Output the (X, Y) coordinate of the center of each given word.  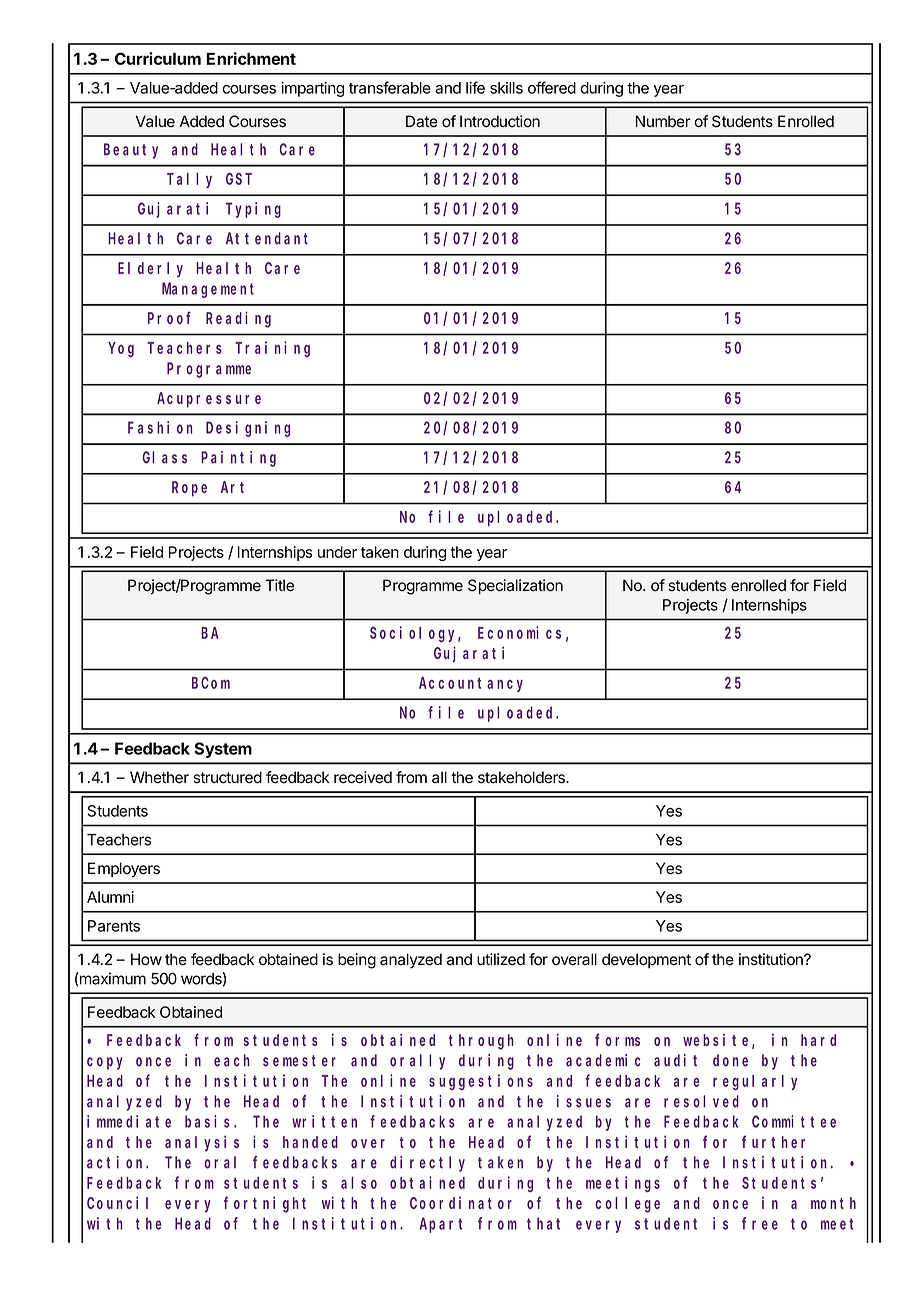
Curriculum (158, 58)
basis (210, 1121)
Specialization (515, 586)
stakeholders (522, 777)
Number (663, 121)
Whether (159, 777)
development (646, 960)
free (760, 1223)
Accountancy (471, 684)
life (475, 87)
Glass (165, 457)
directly (427, 1164)
